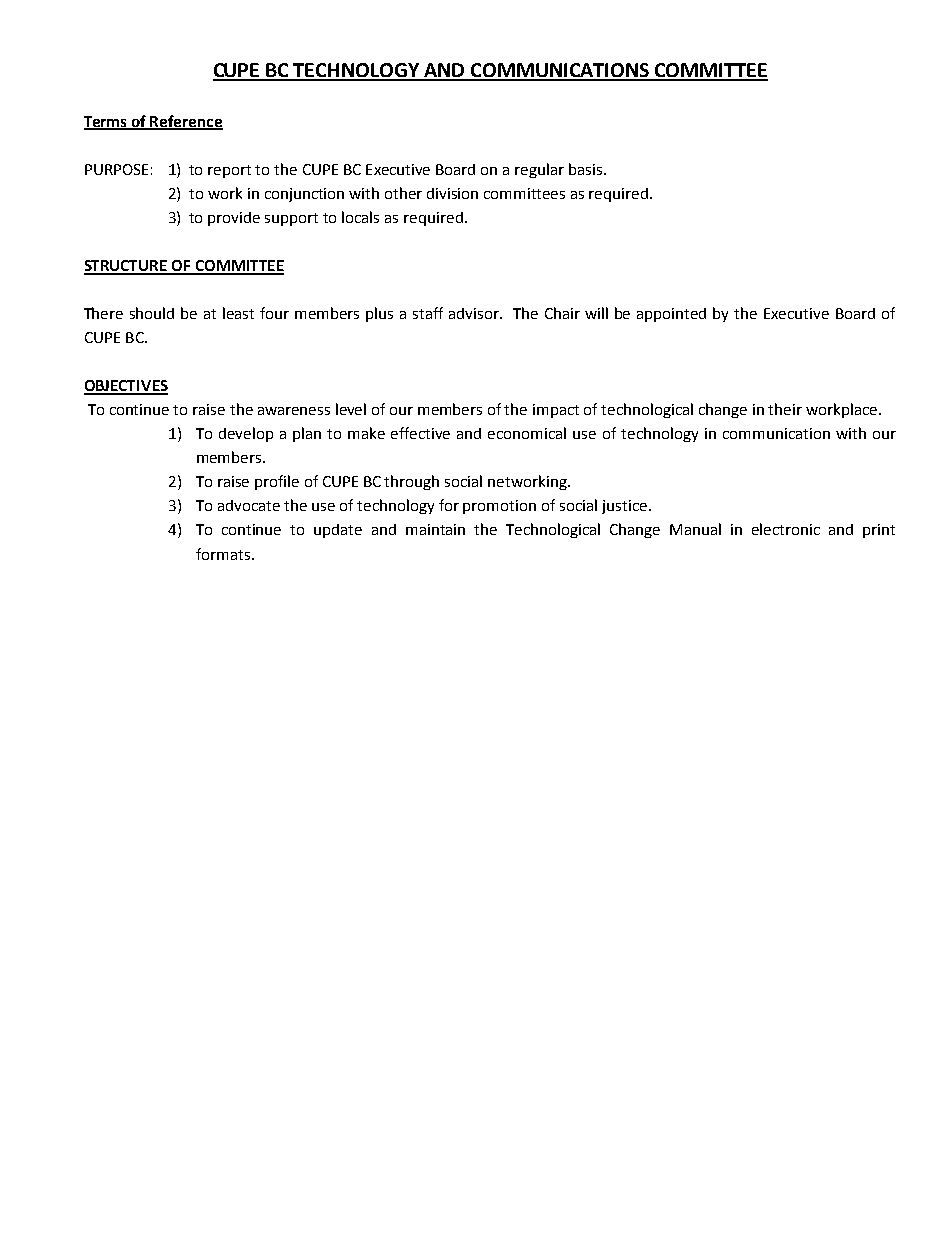 This page has width=952, height=1233. What do you see at coordinates (785, 409) in the page?
I see `their` at bounding box center [785, 409].
